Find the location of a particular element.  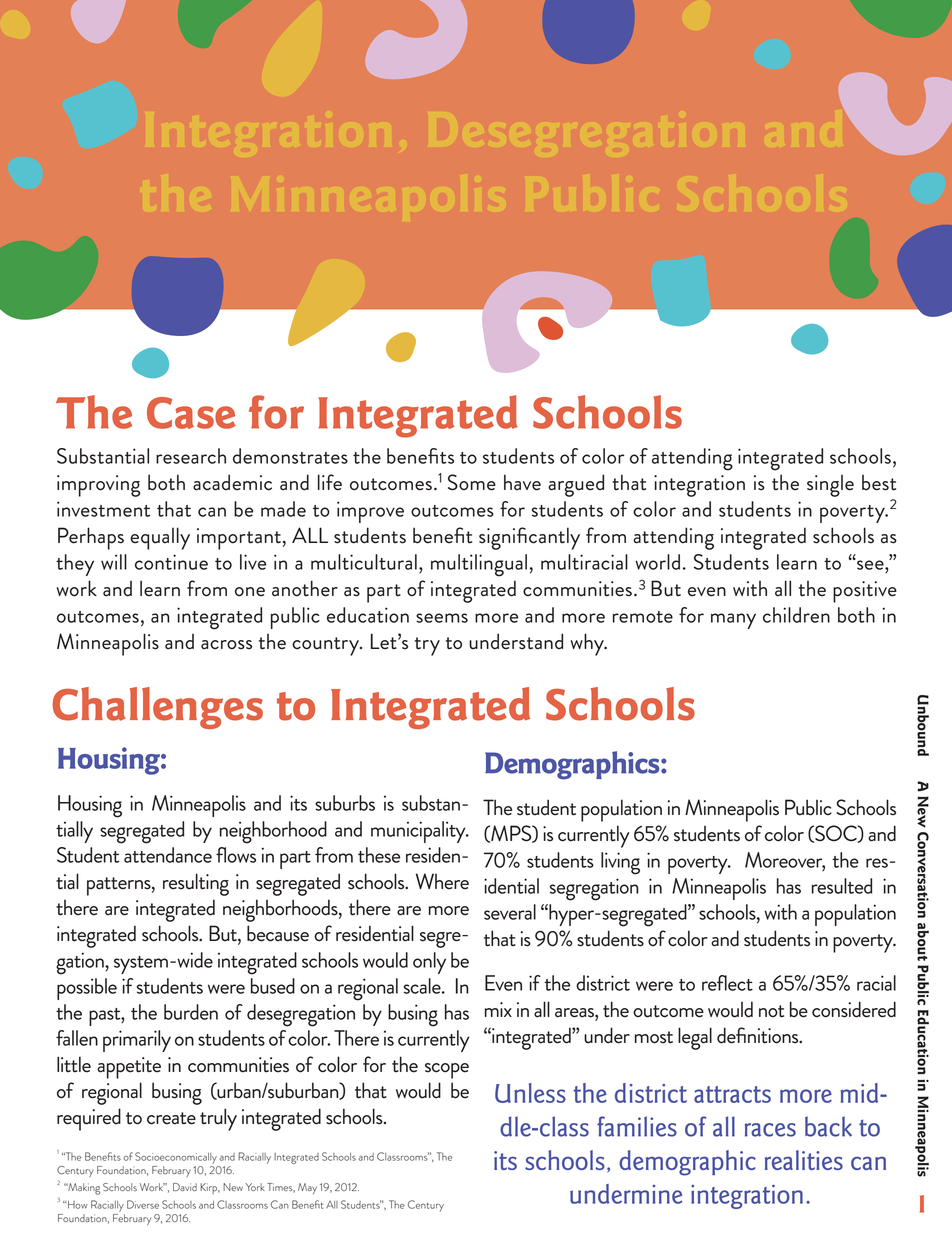

Where is located at coordinates (442, 881).
